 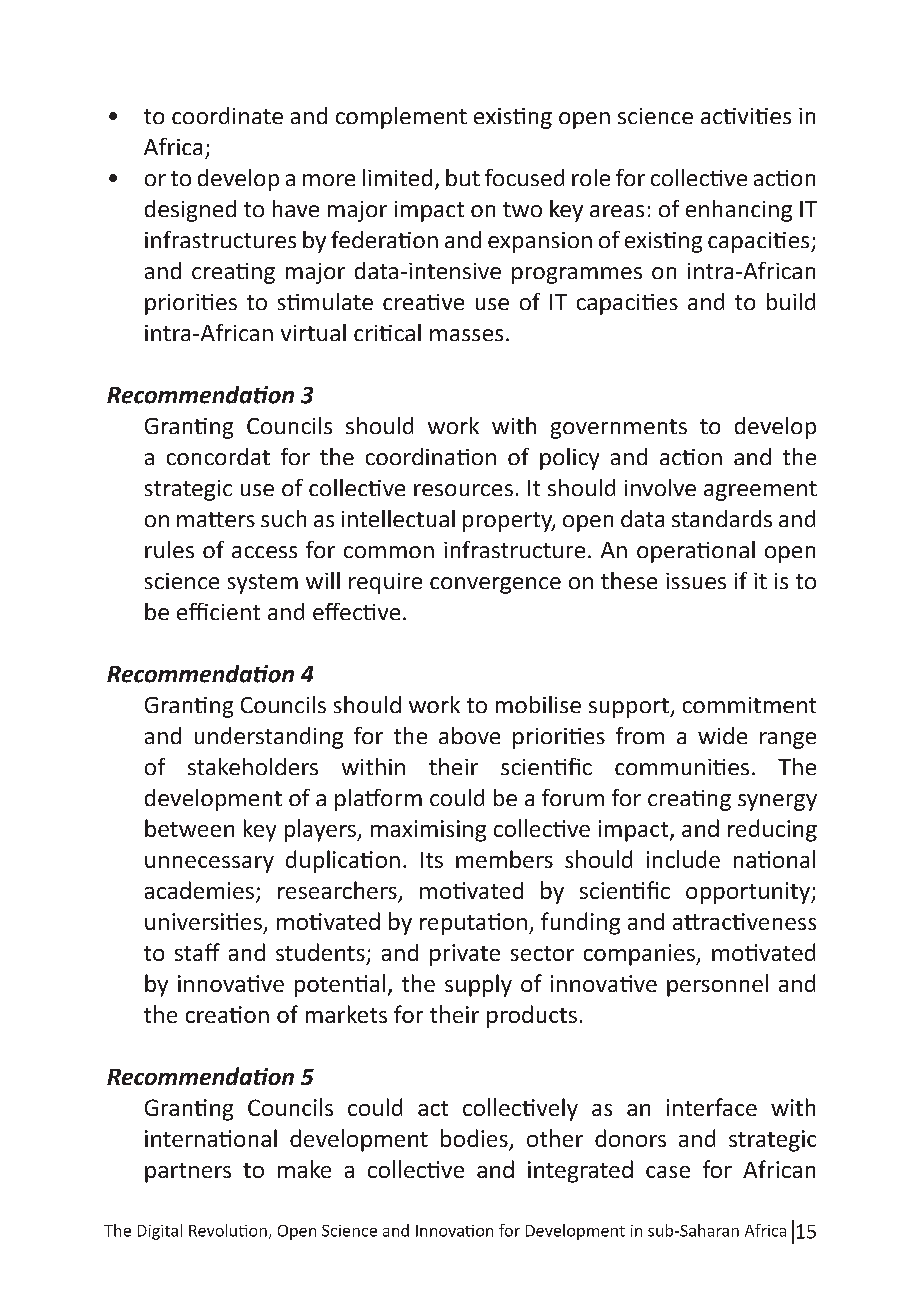 What do you see at coordinates (209, 864) in the image?
I see `unnecessary` at bounding box center [209, 864].
